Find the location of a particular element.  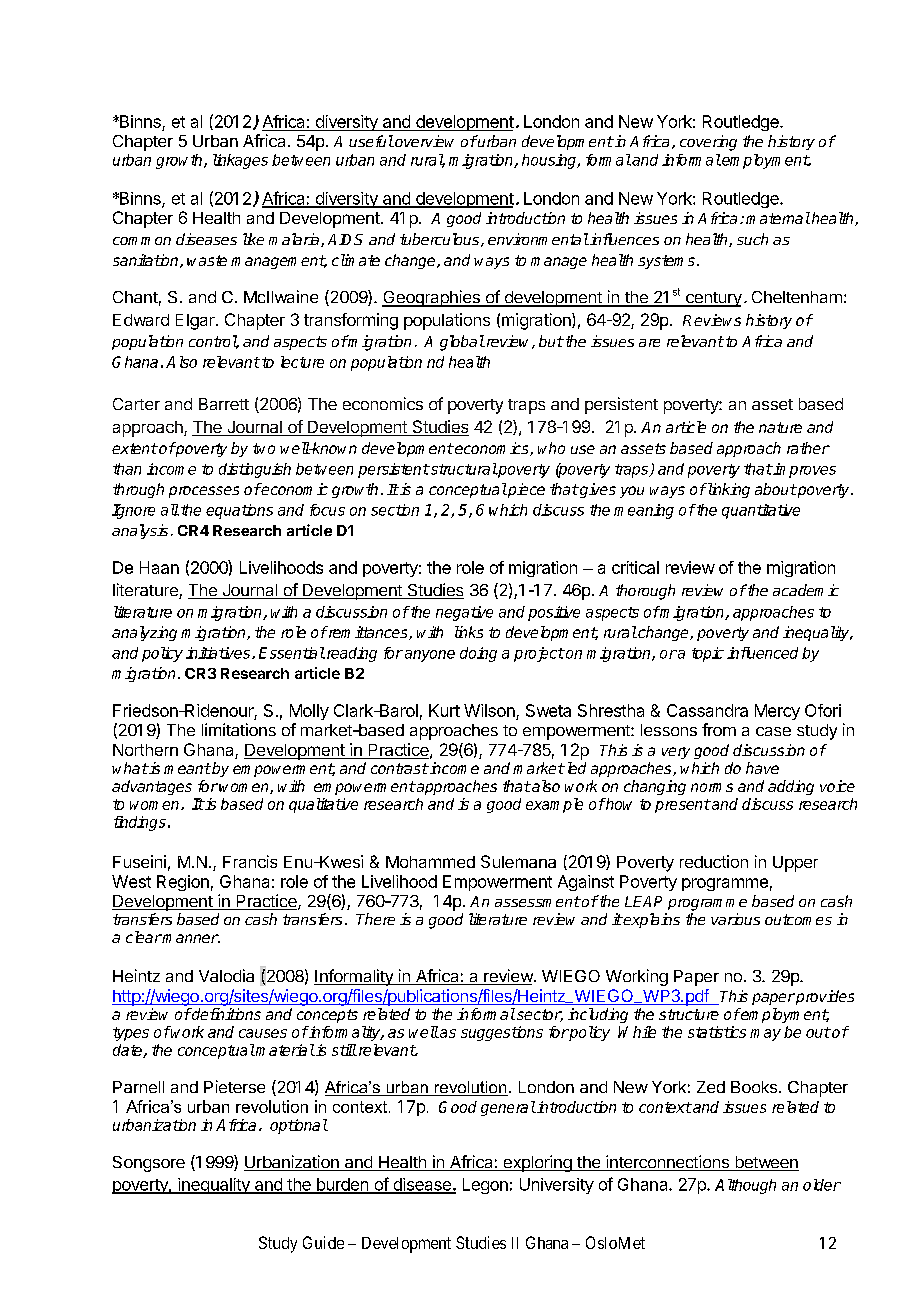

Guide is located at coordinates (323, 1242).
